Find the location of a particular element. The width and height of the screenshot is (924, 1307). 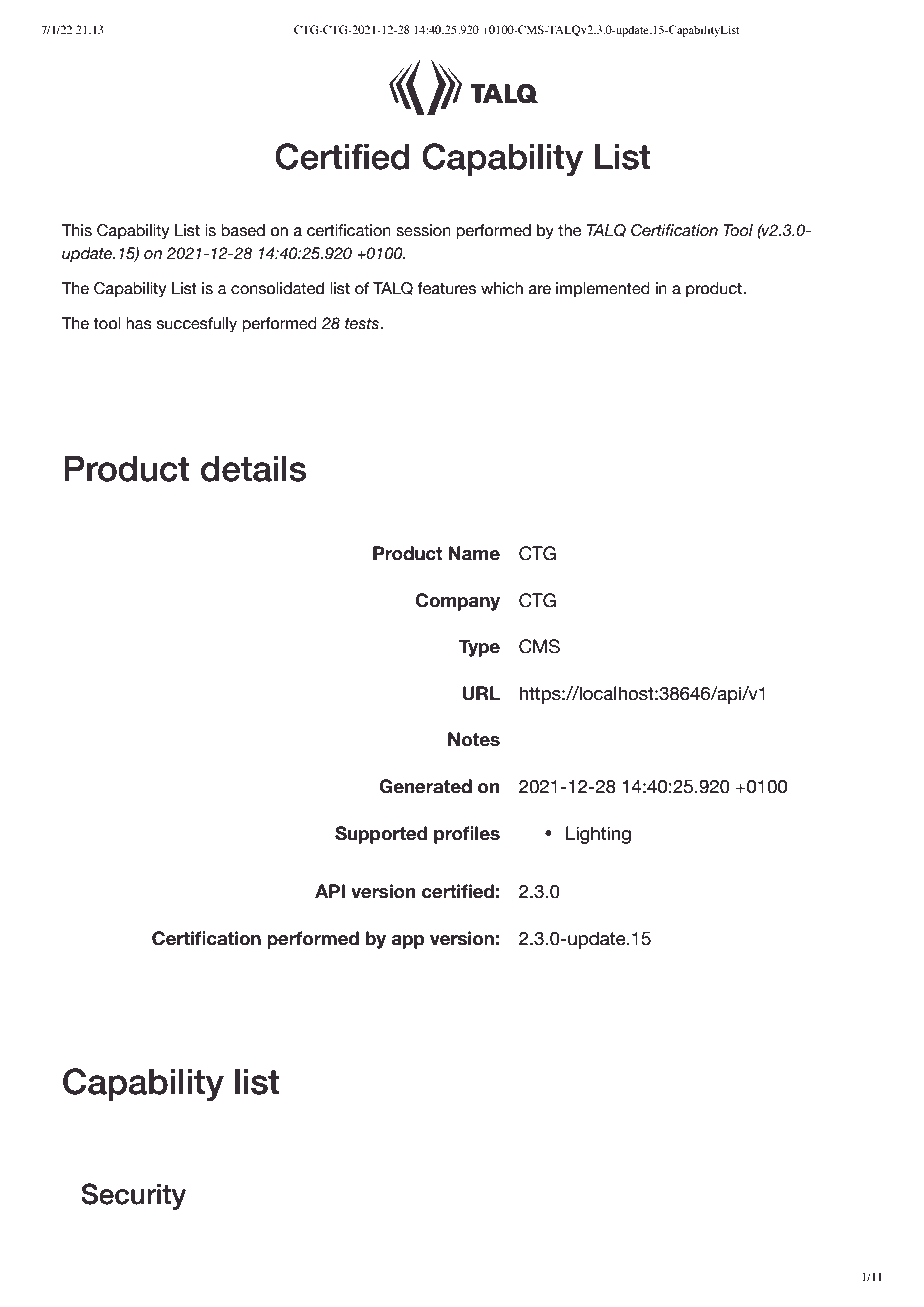

Name is located at coordinates (474, 553).
